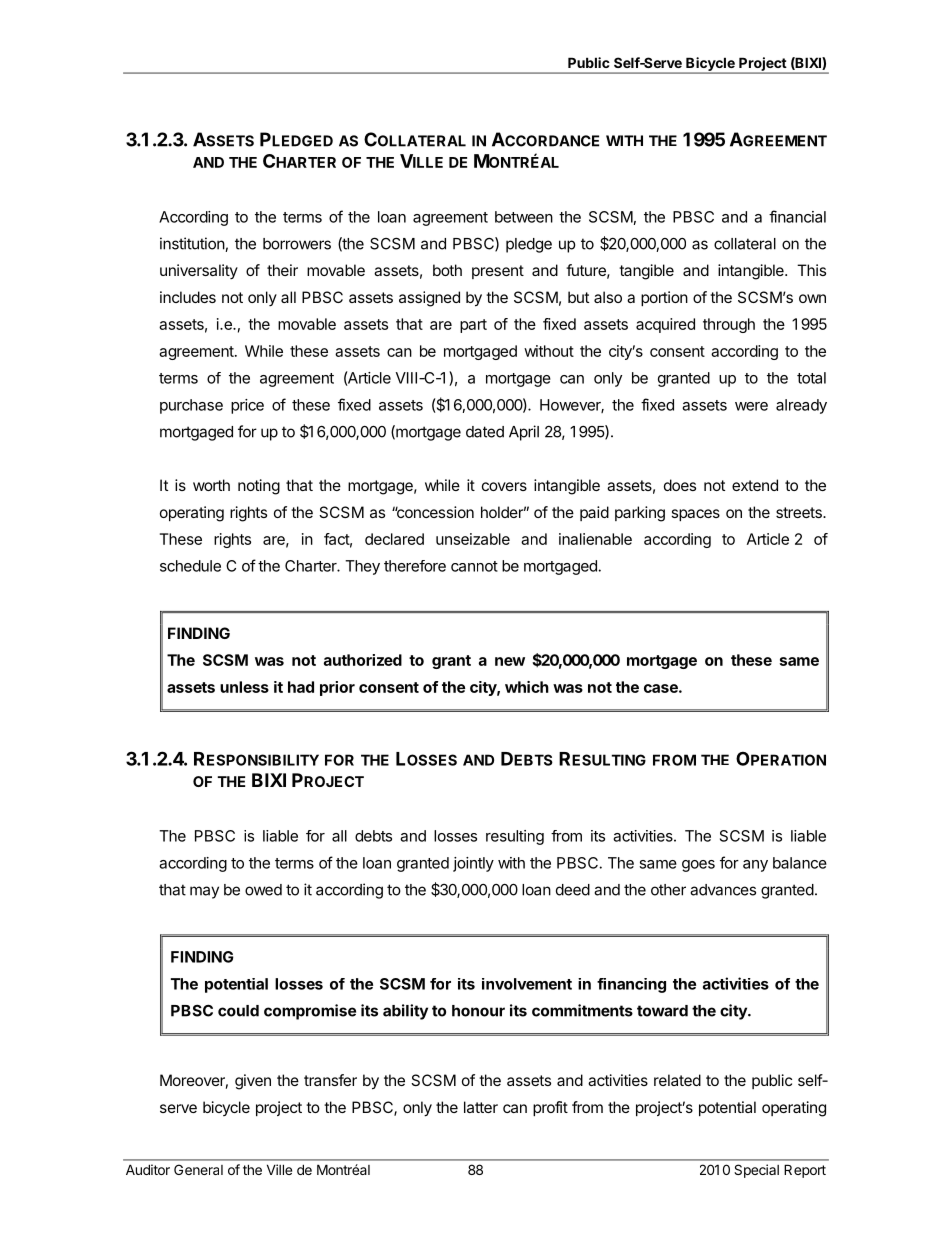 This screenshot has height=1233, width=952. I want to click on new, so click(510, 661).
